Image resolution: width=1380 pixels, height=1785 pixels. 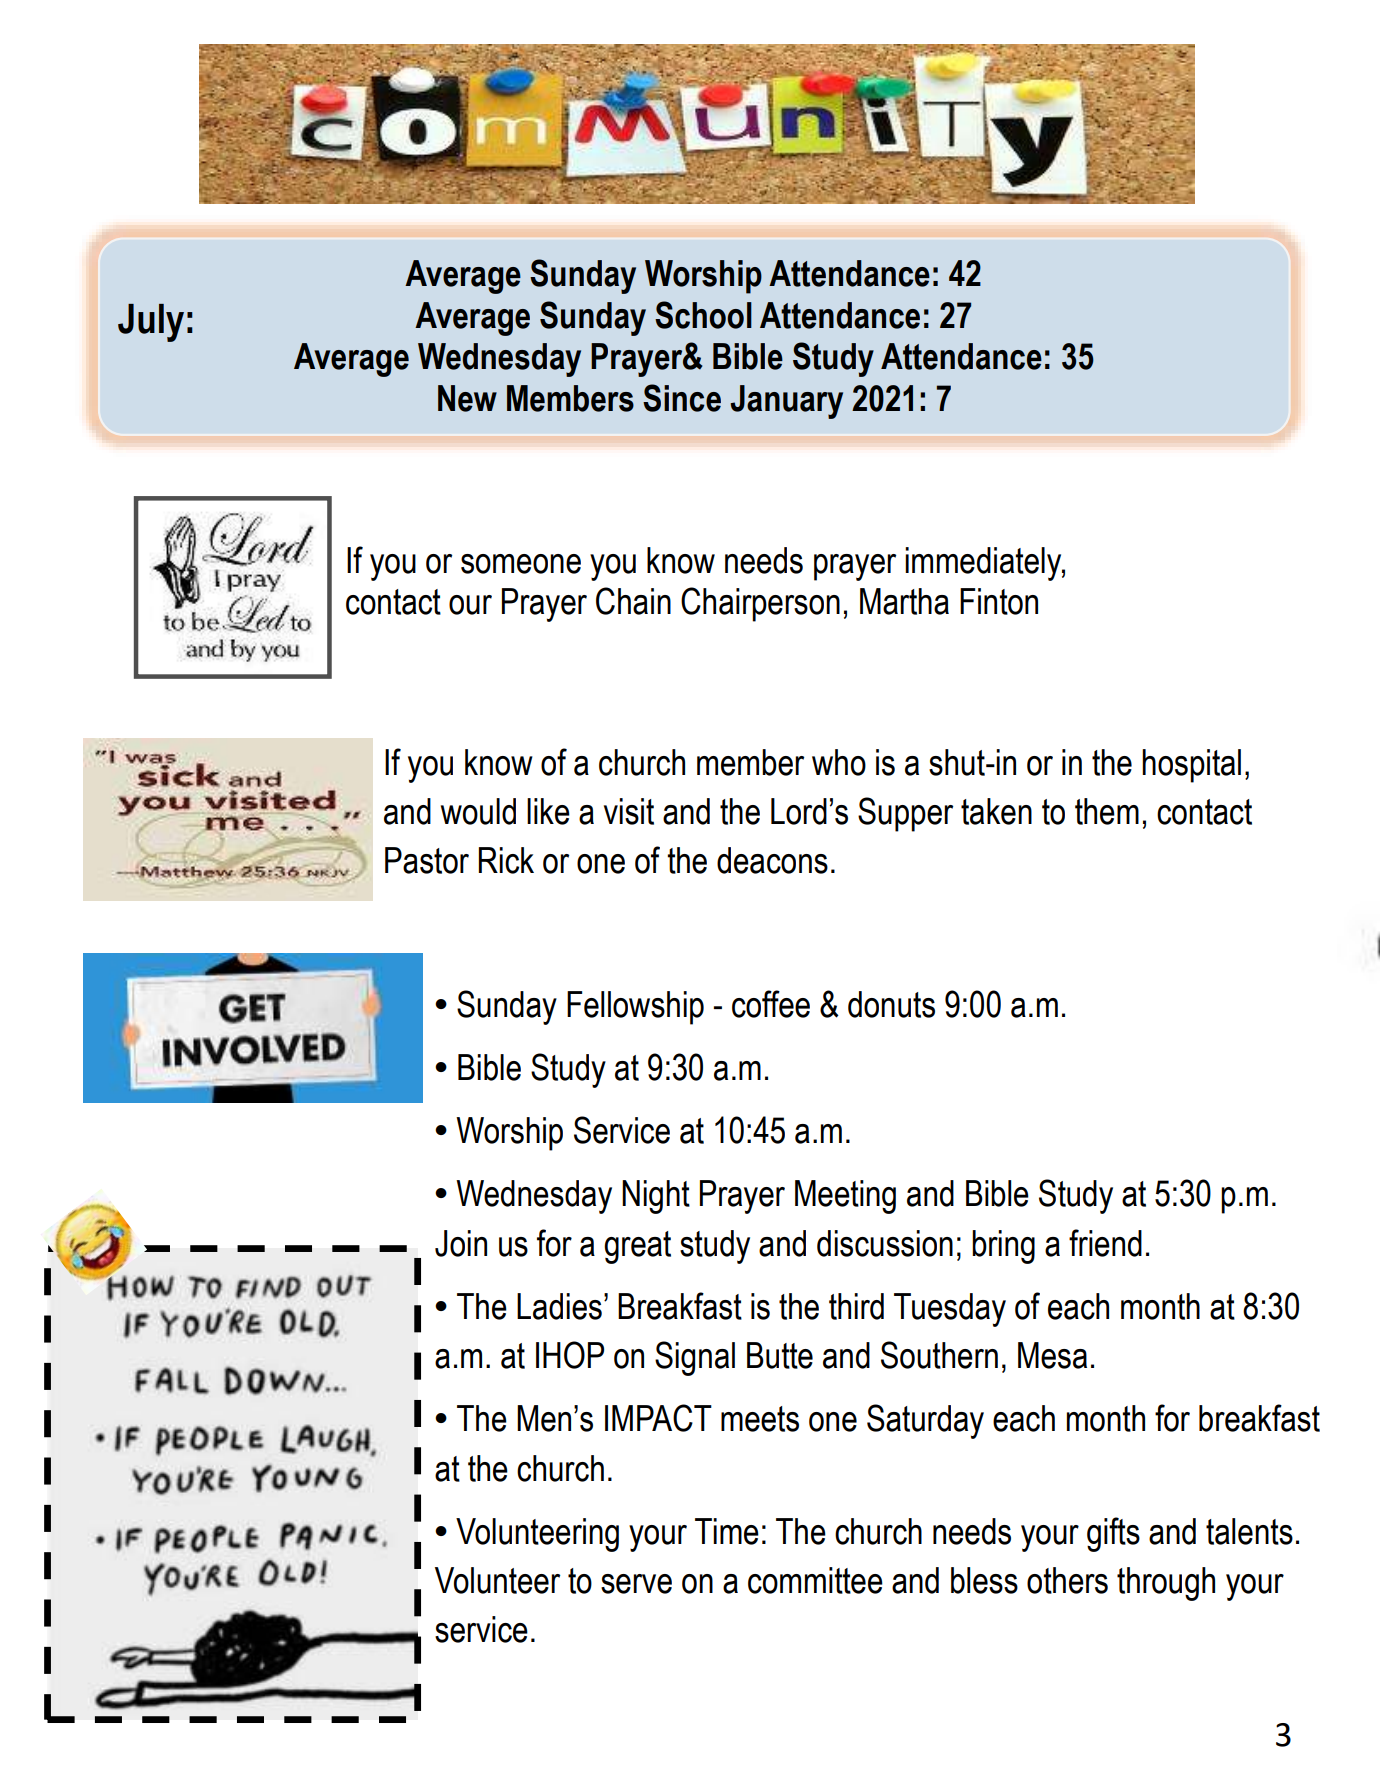 What do you see at coordinates (703, 315) in the image?
I see `School` at bounding box center [703, 315].
